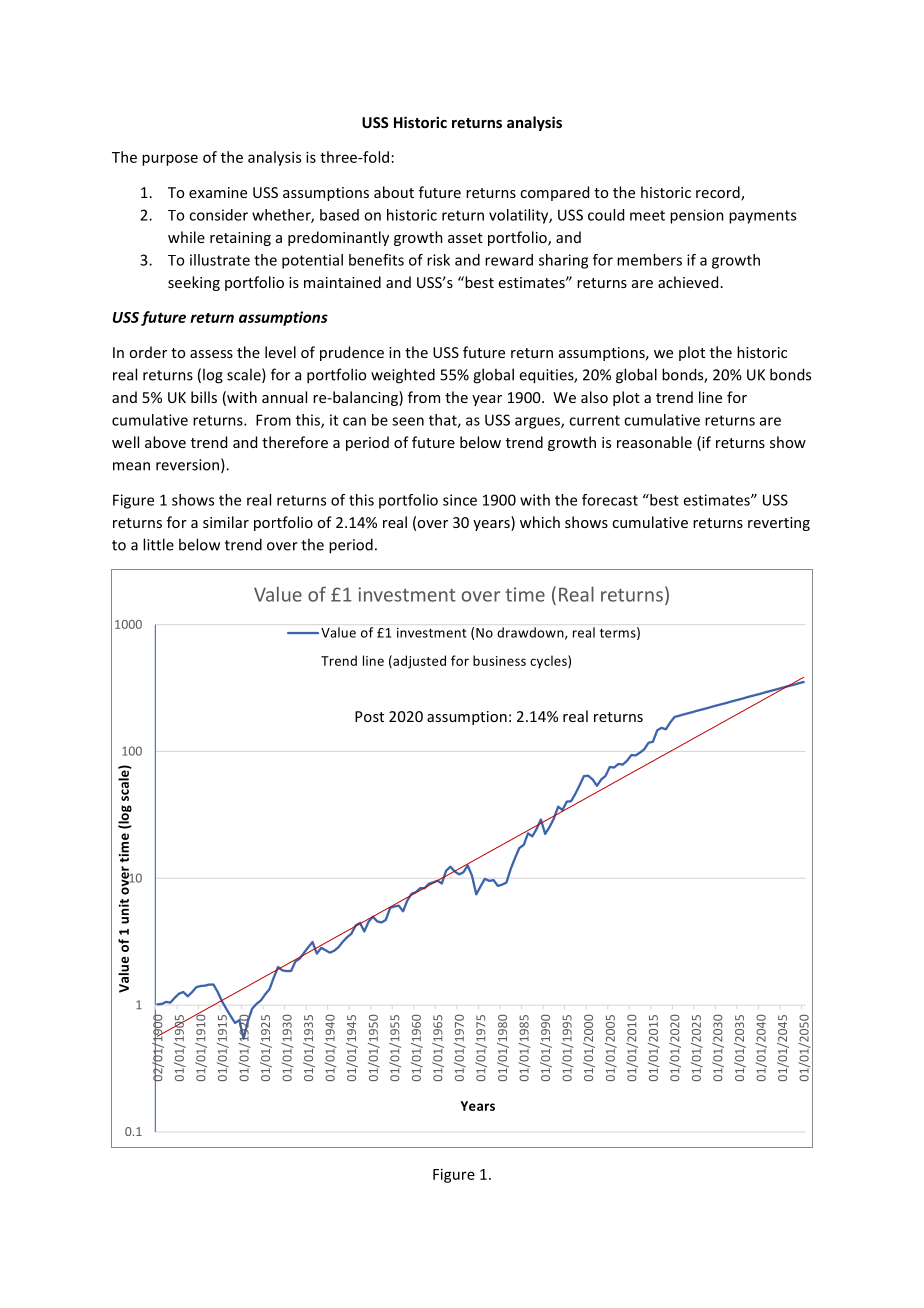 This screenshot has height=1308, width=924. Describe the element at coordinates (499, 660) in the screenshot. I see `business` at that location.
